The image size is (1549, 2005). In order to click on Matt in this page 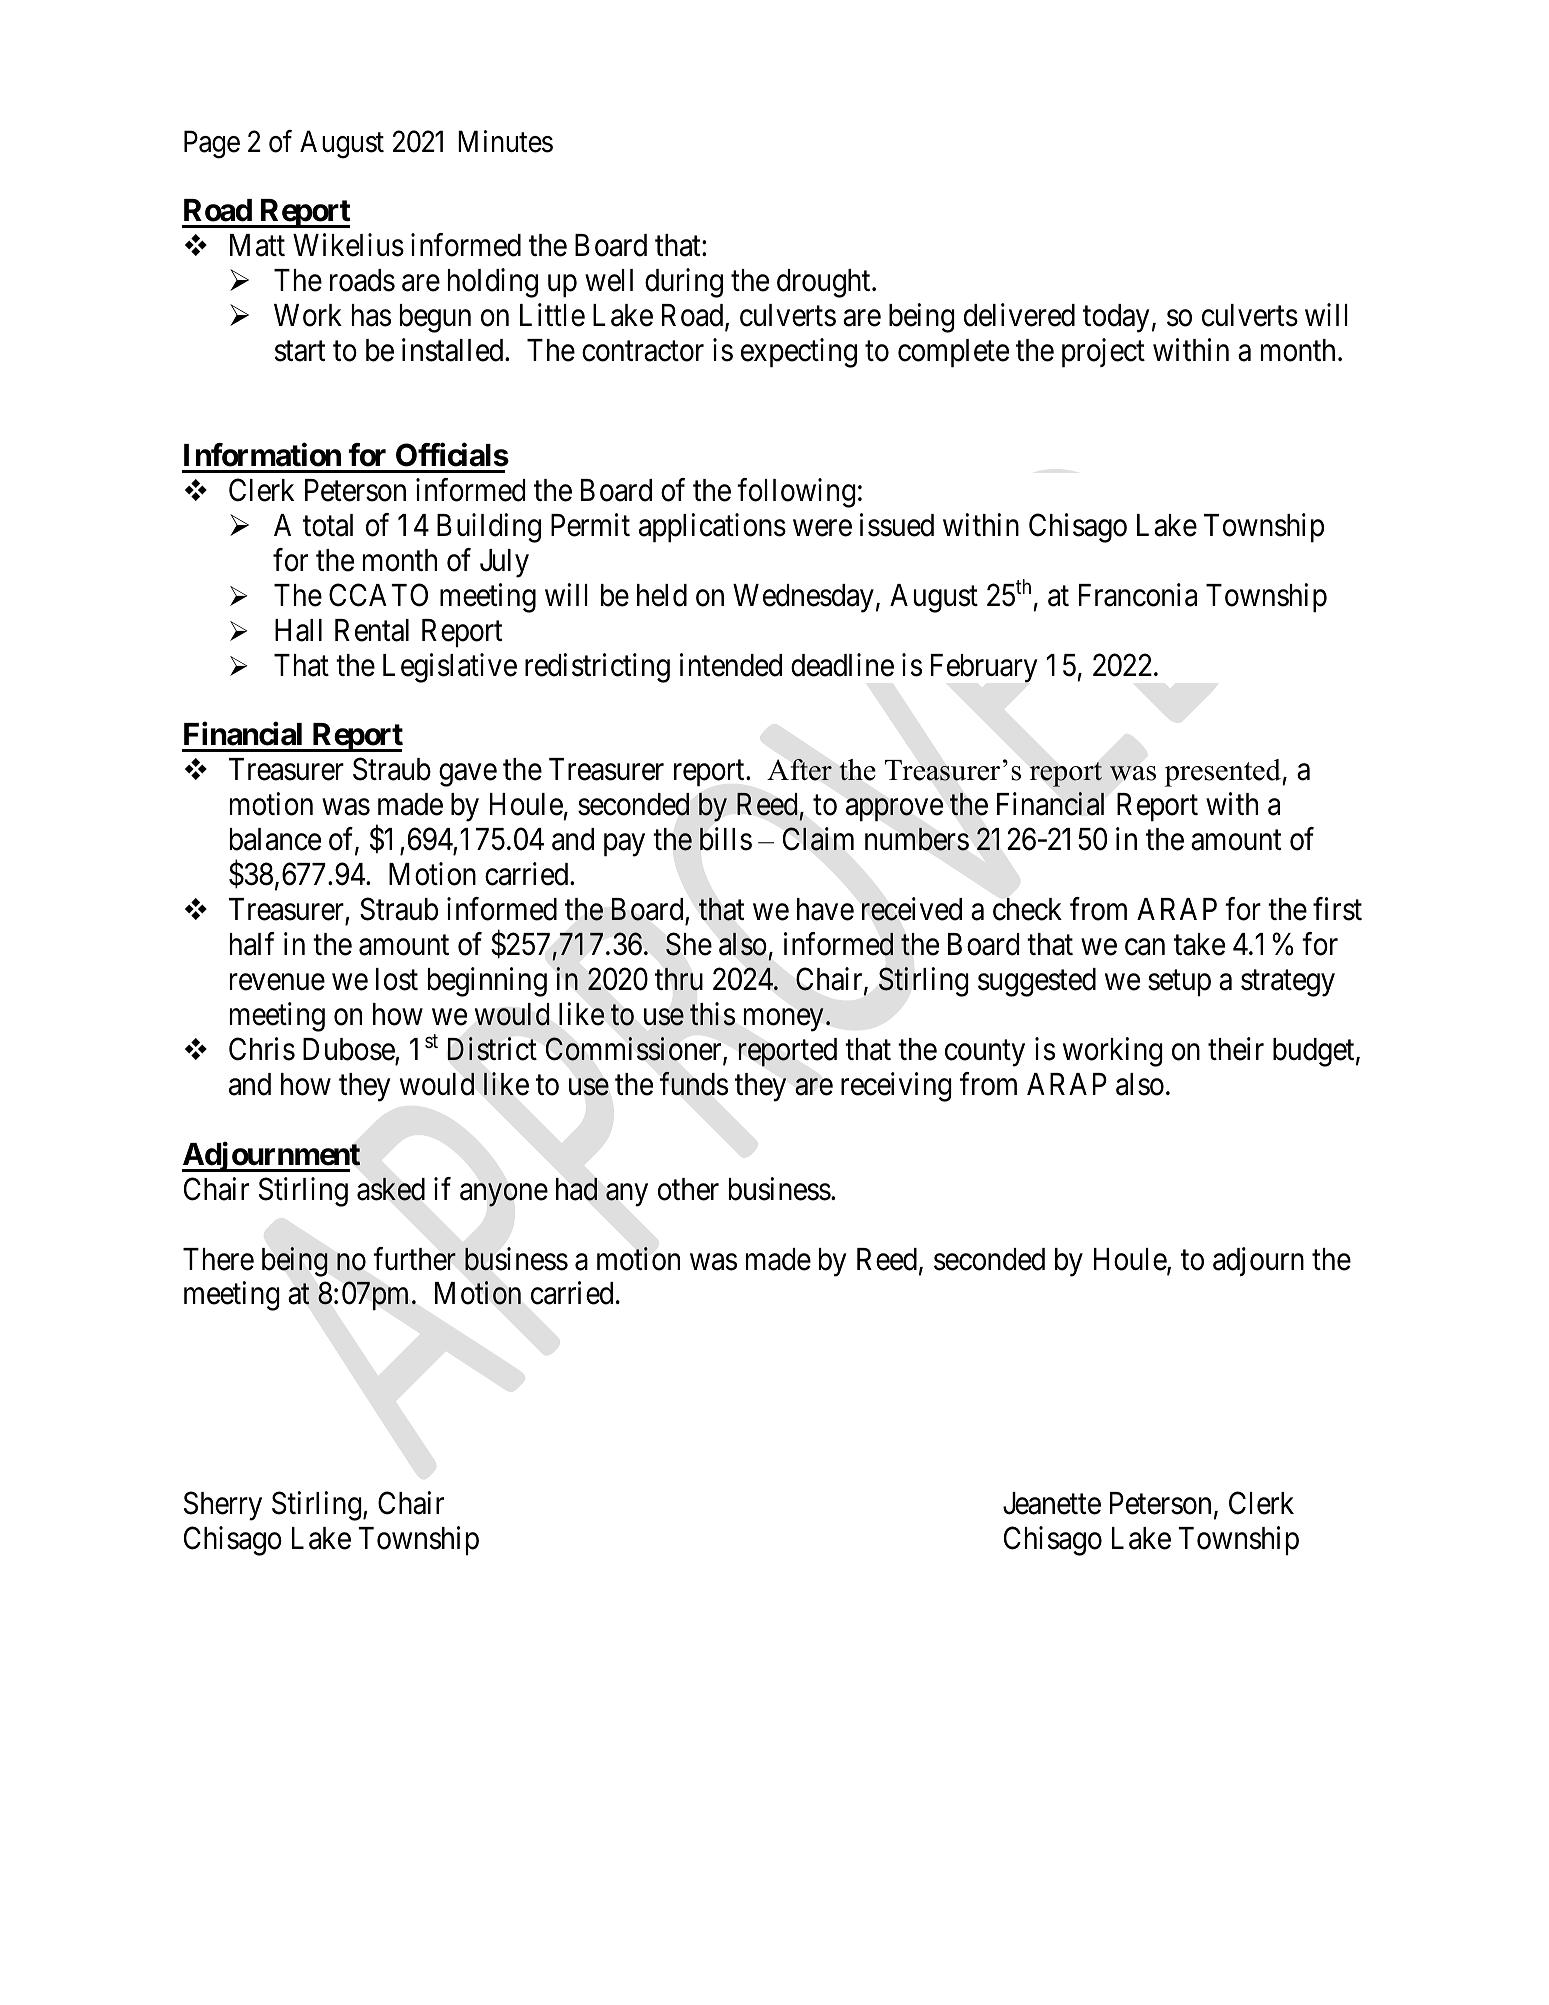, I will do `click(257, 245)`.
